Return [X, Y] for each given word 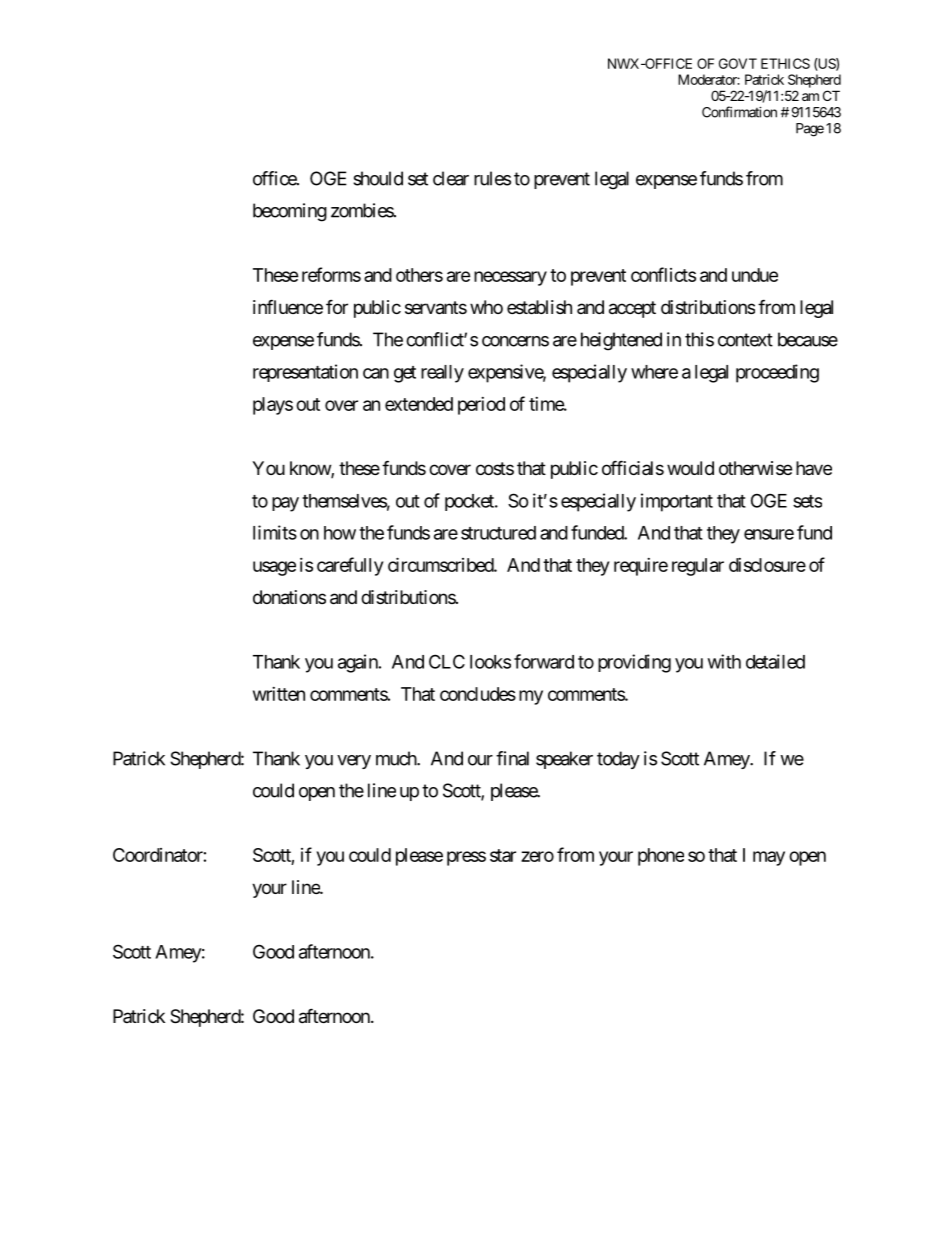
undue [755, 275]
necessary [510, 278]
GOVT [738, 63]
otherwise [755, 468]
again [358, 663]
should [378, 178]
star [503, 855]
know [311, 469]
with [724, 661]
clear [451, 178]
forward [544, 661]
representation [305, 373]
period [481, 406]
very [354, 762]
